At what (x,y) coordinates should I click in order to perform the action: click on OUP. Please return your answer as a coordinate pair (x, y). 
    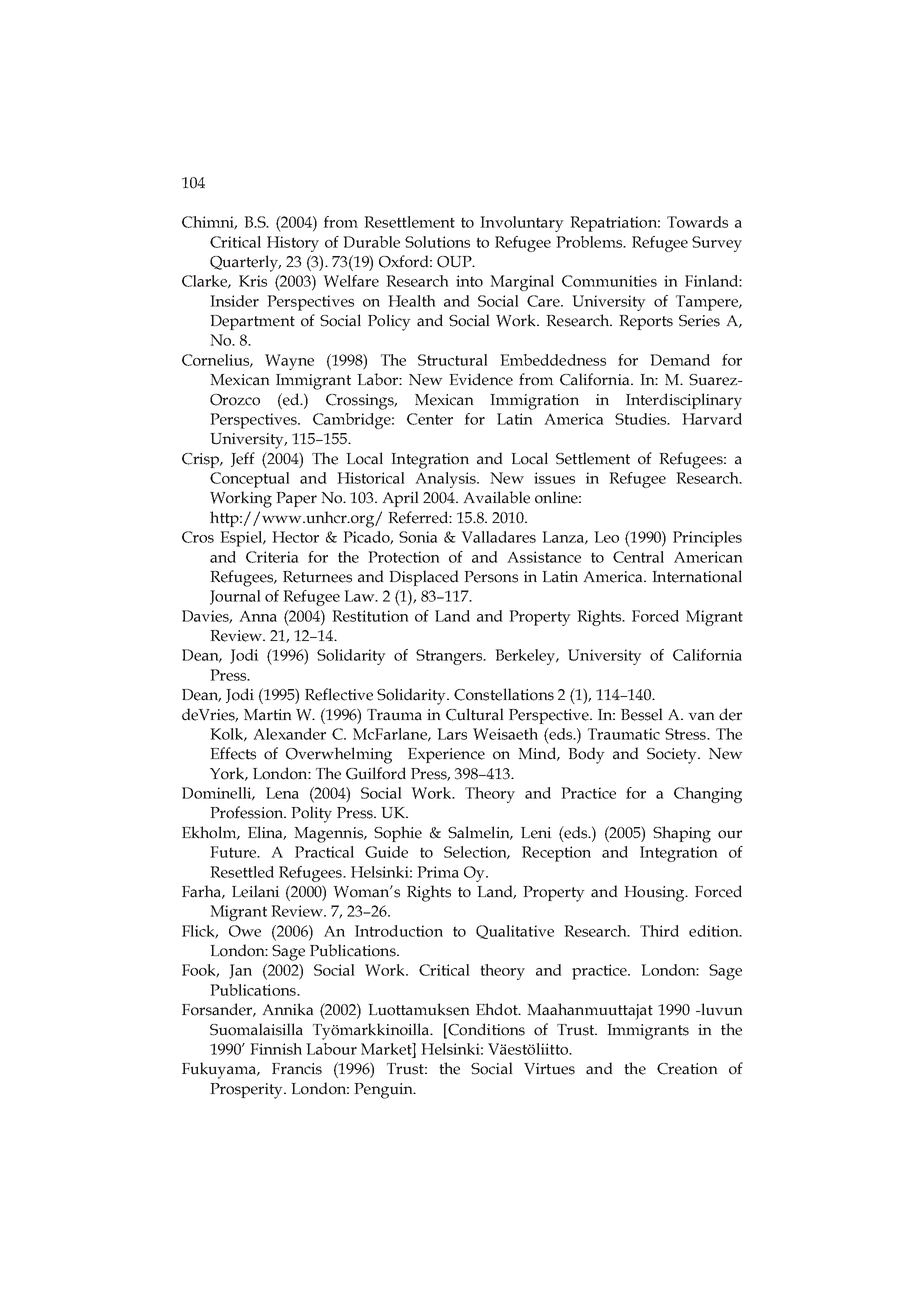
    Looking at the image, I should click on (455, 262).
